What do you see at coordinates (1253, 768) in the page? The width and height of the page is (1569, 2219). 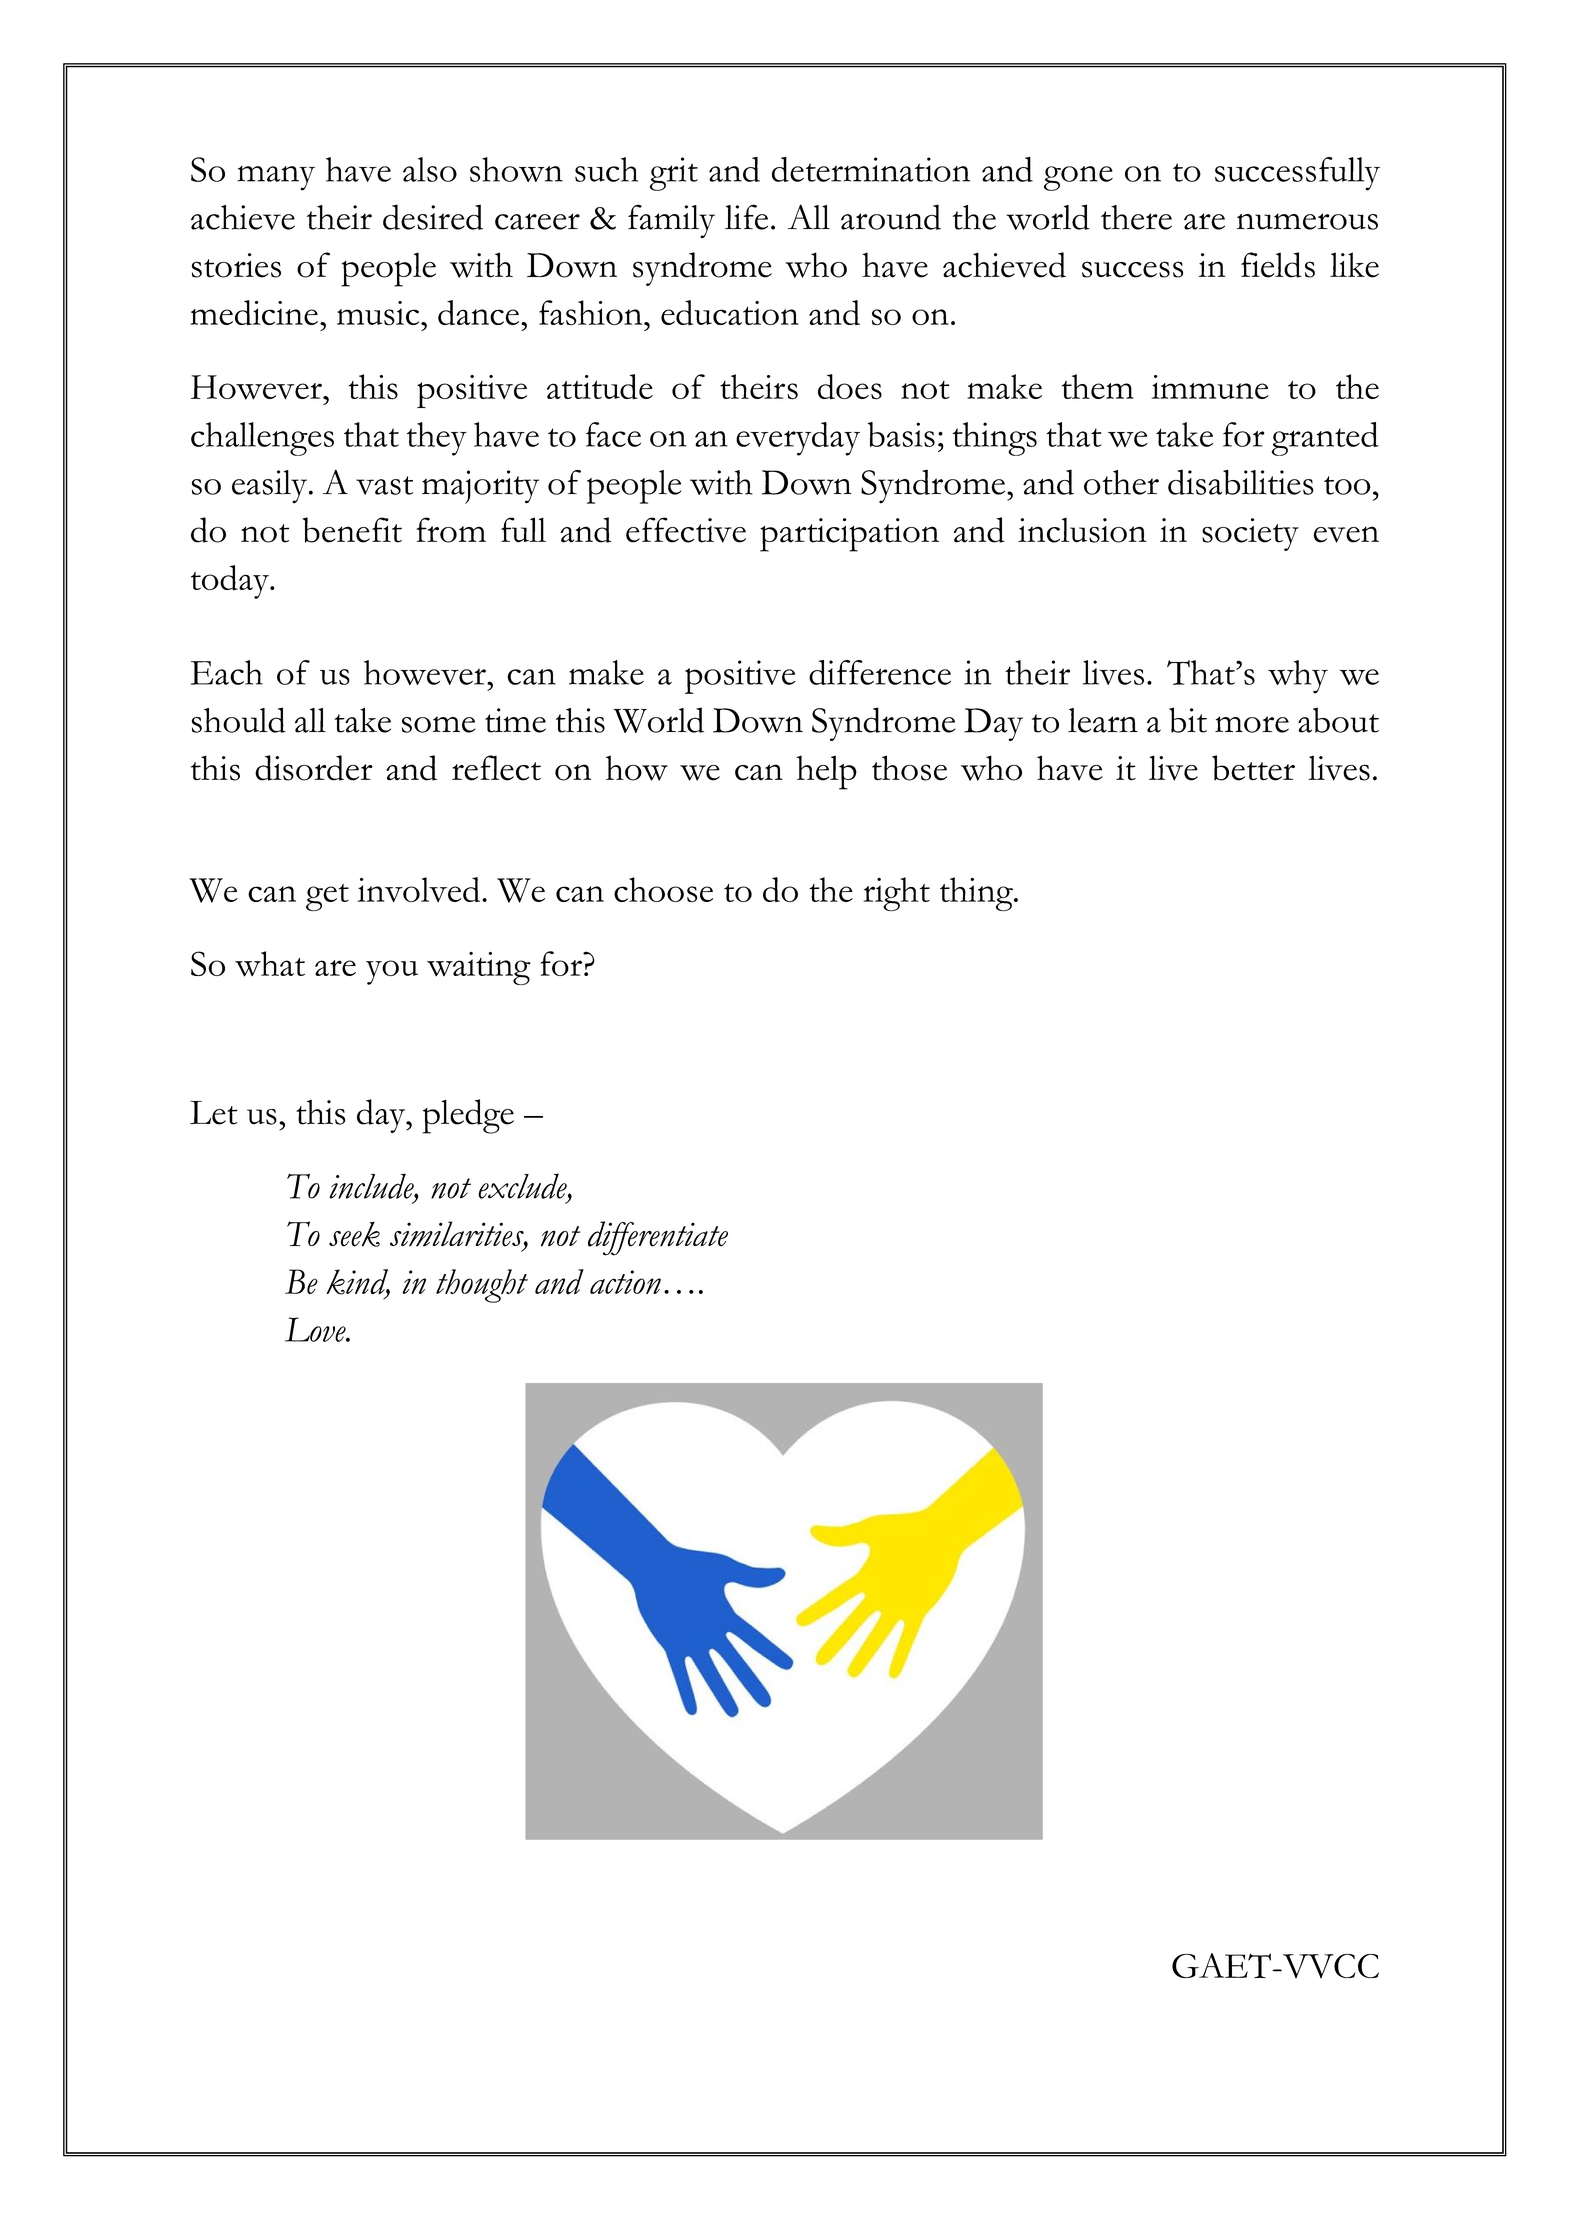 I see `better` at bounding box center [1253, 768].
